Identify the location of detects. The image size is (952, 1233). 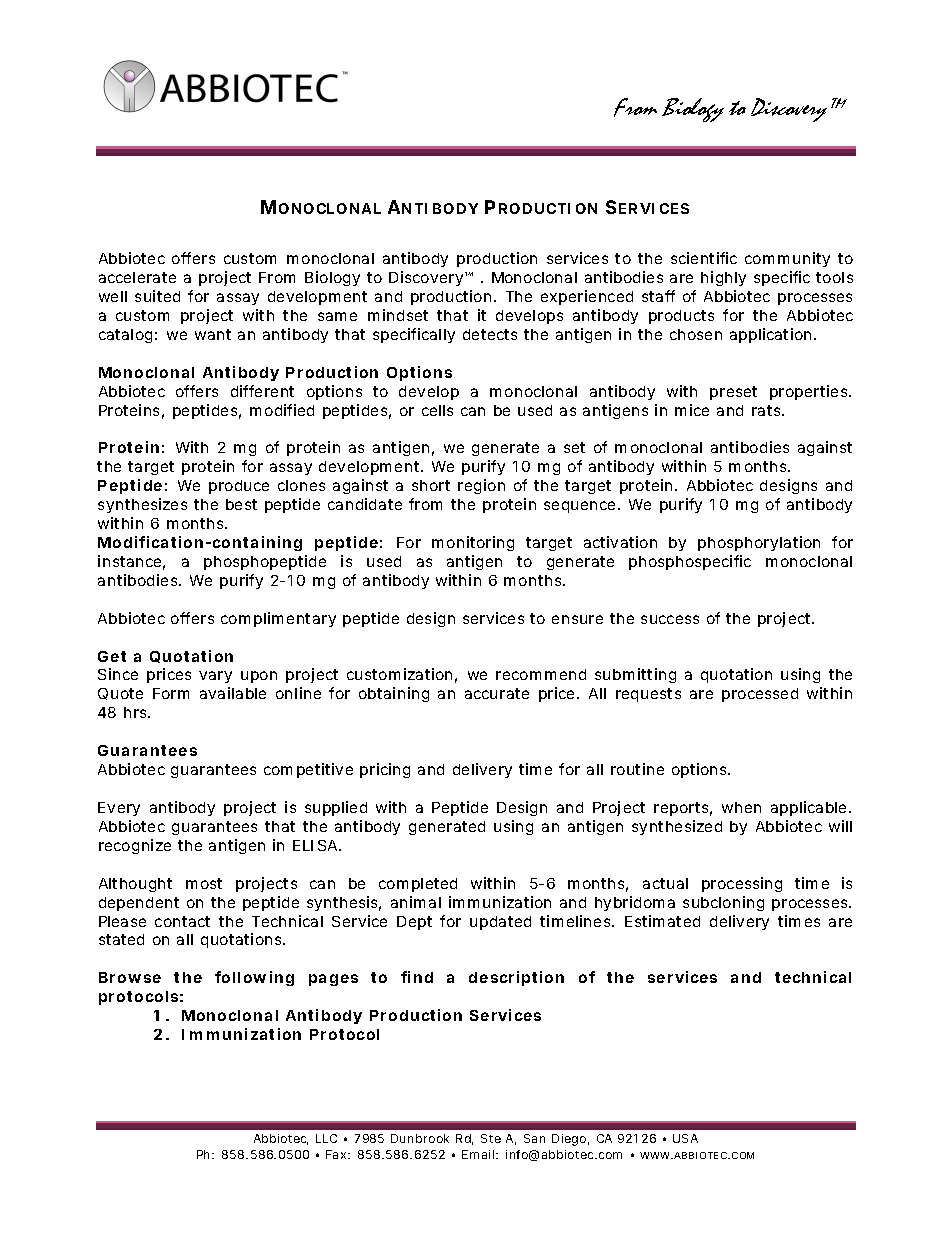
(490, 334).
